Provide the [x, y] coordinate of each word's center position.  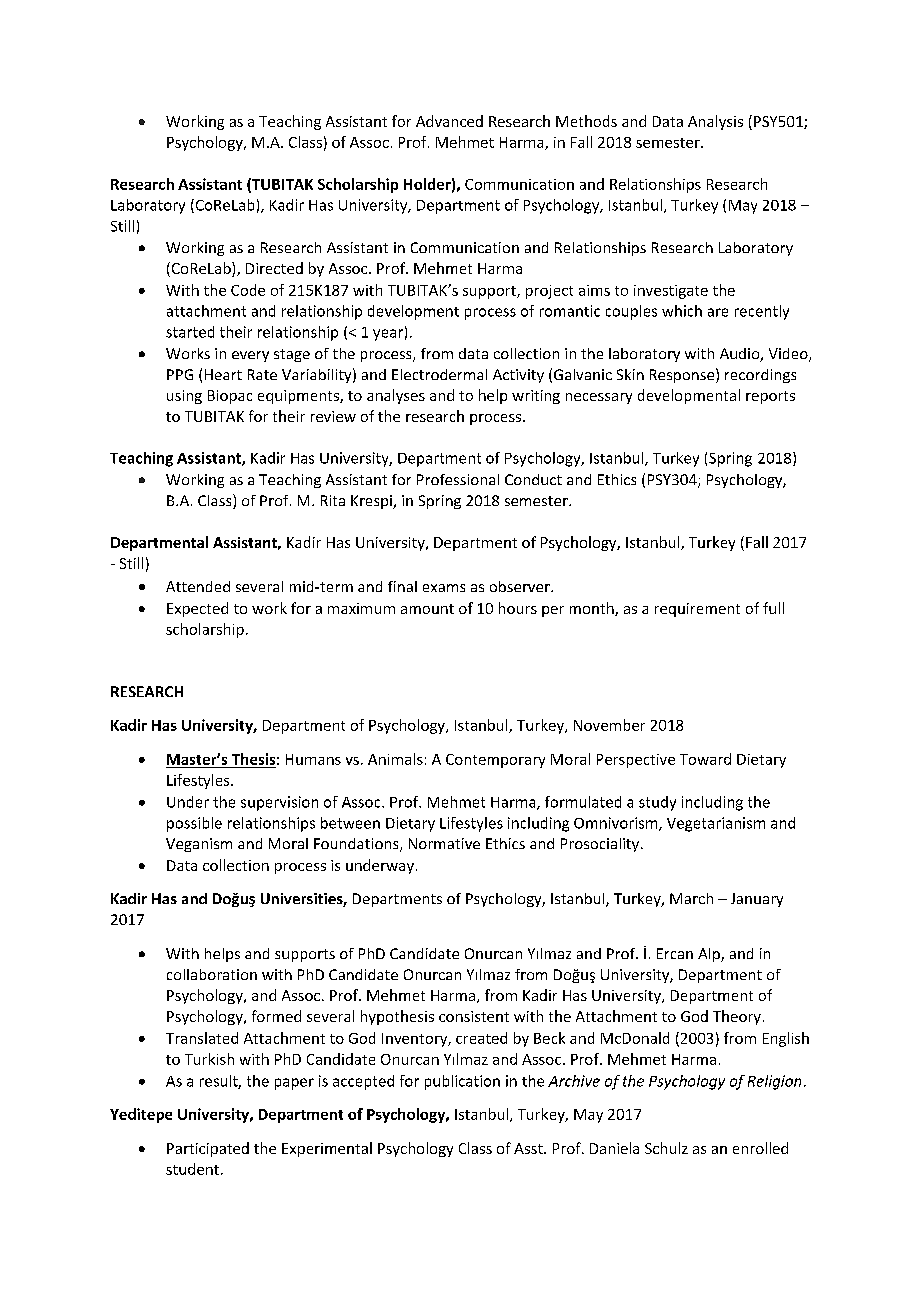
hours [518, 608]
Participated [208, 1149]
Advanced [449, 121]
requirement [697, 610]
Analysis [715, 122]
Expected [197, 609]
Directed [274, 268]
